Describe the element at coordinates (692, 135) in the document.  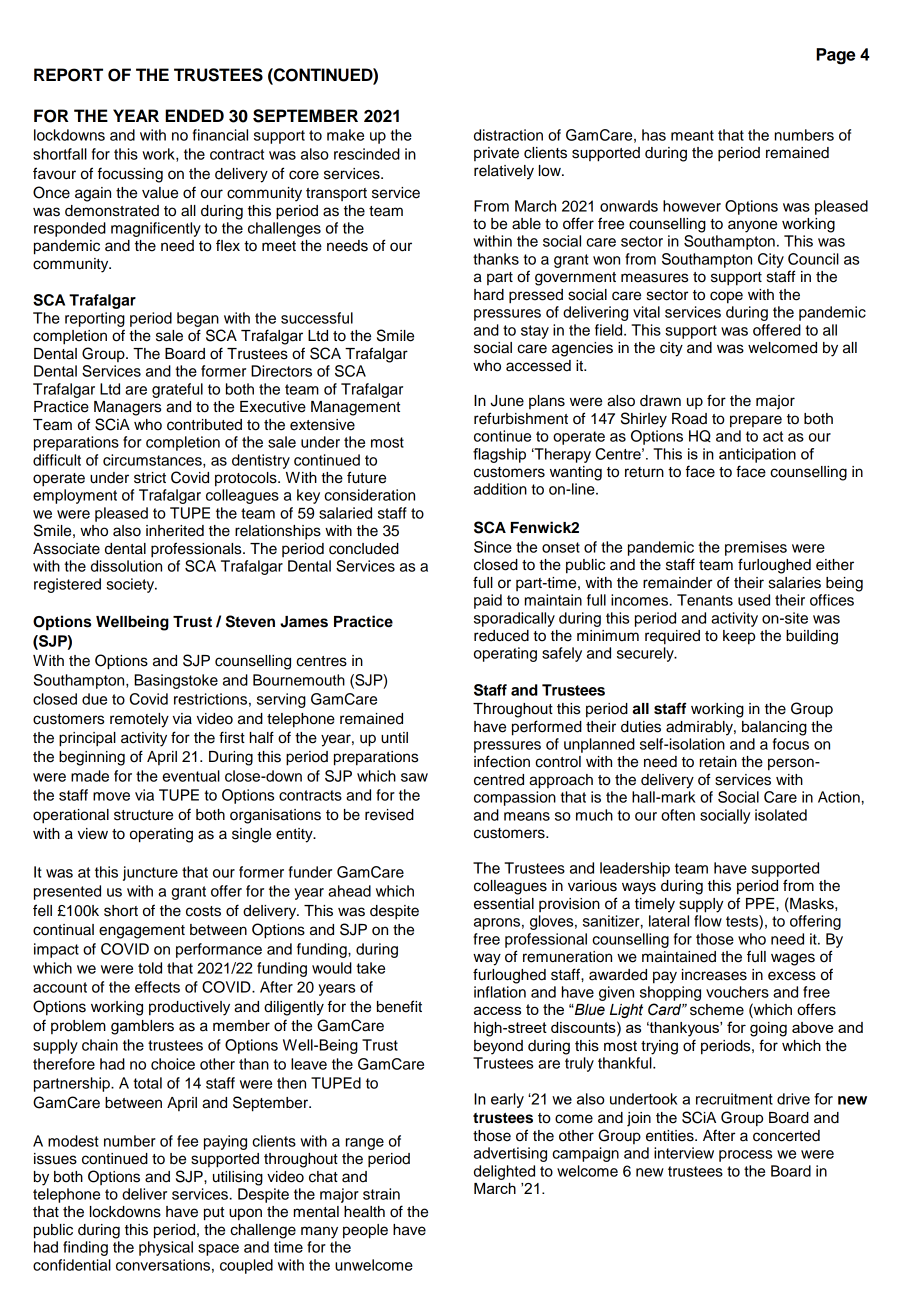
I see `meant` at that location.
